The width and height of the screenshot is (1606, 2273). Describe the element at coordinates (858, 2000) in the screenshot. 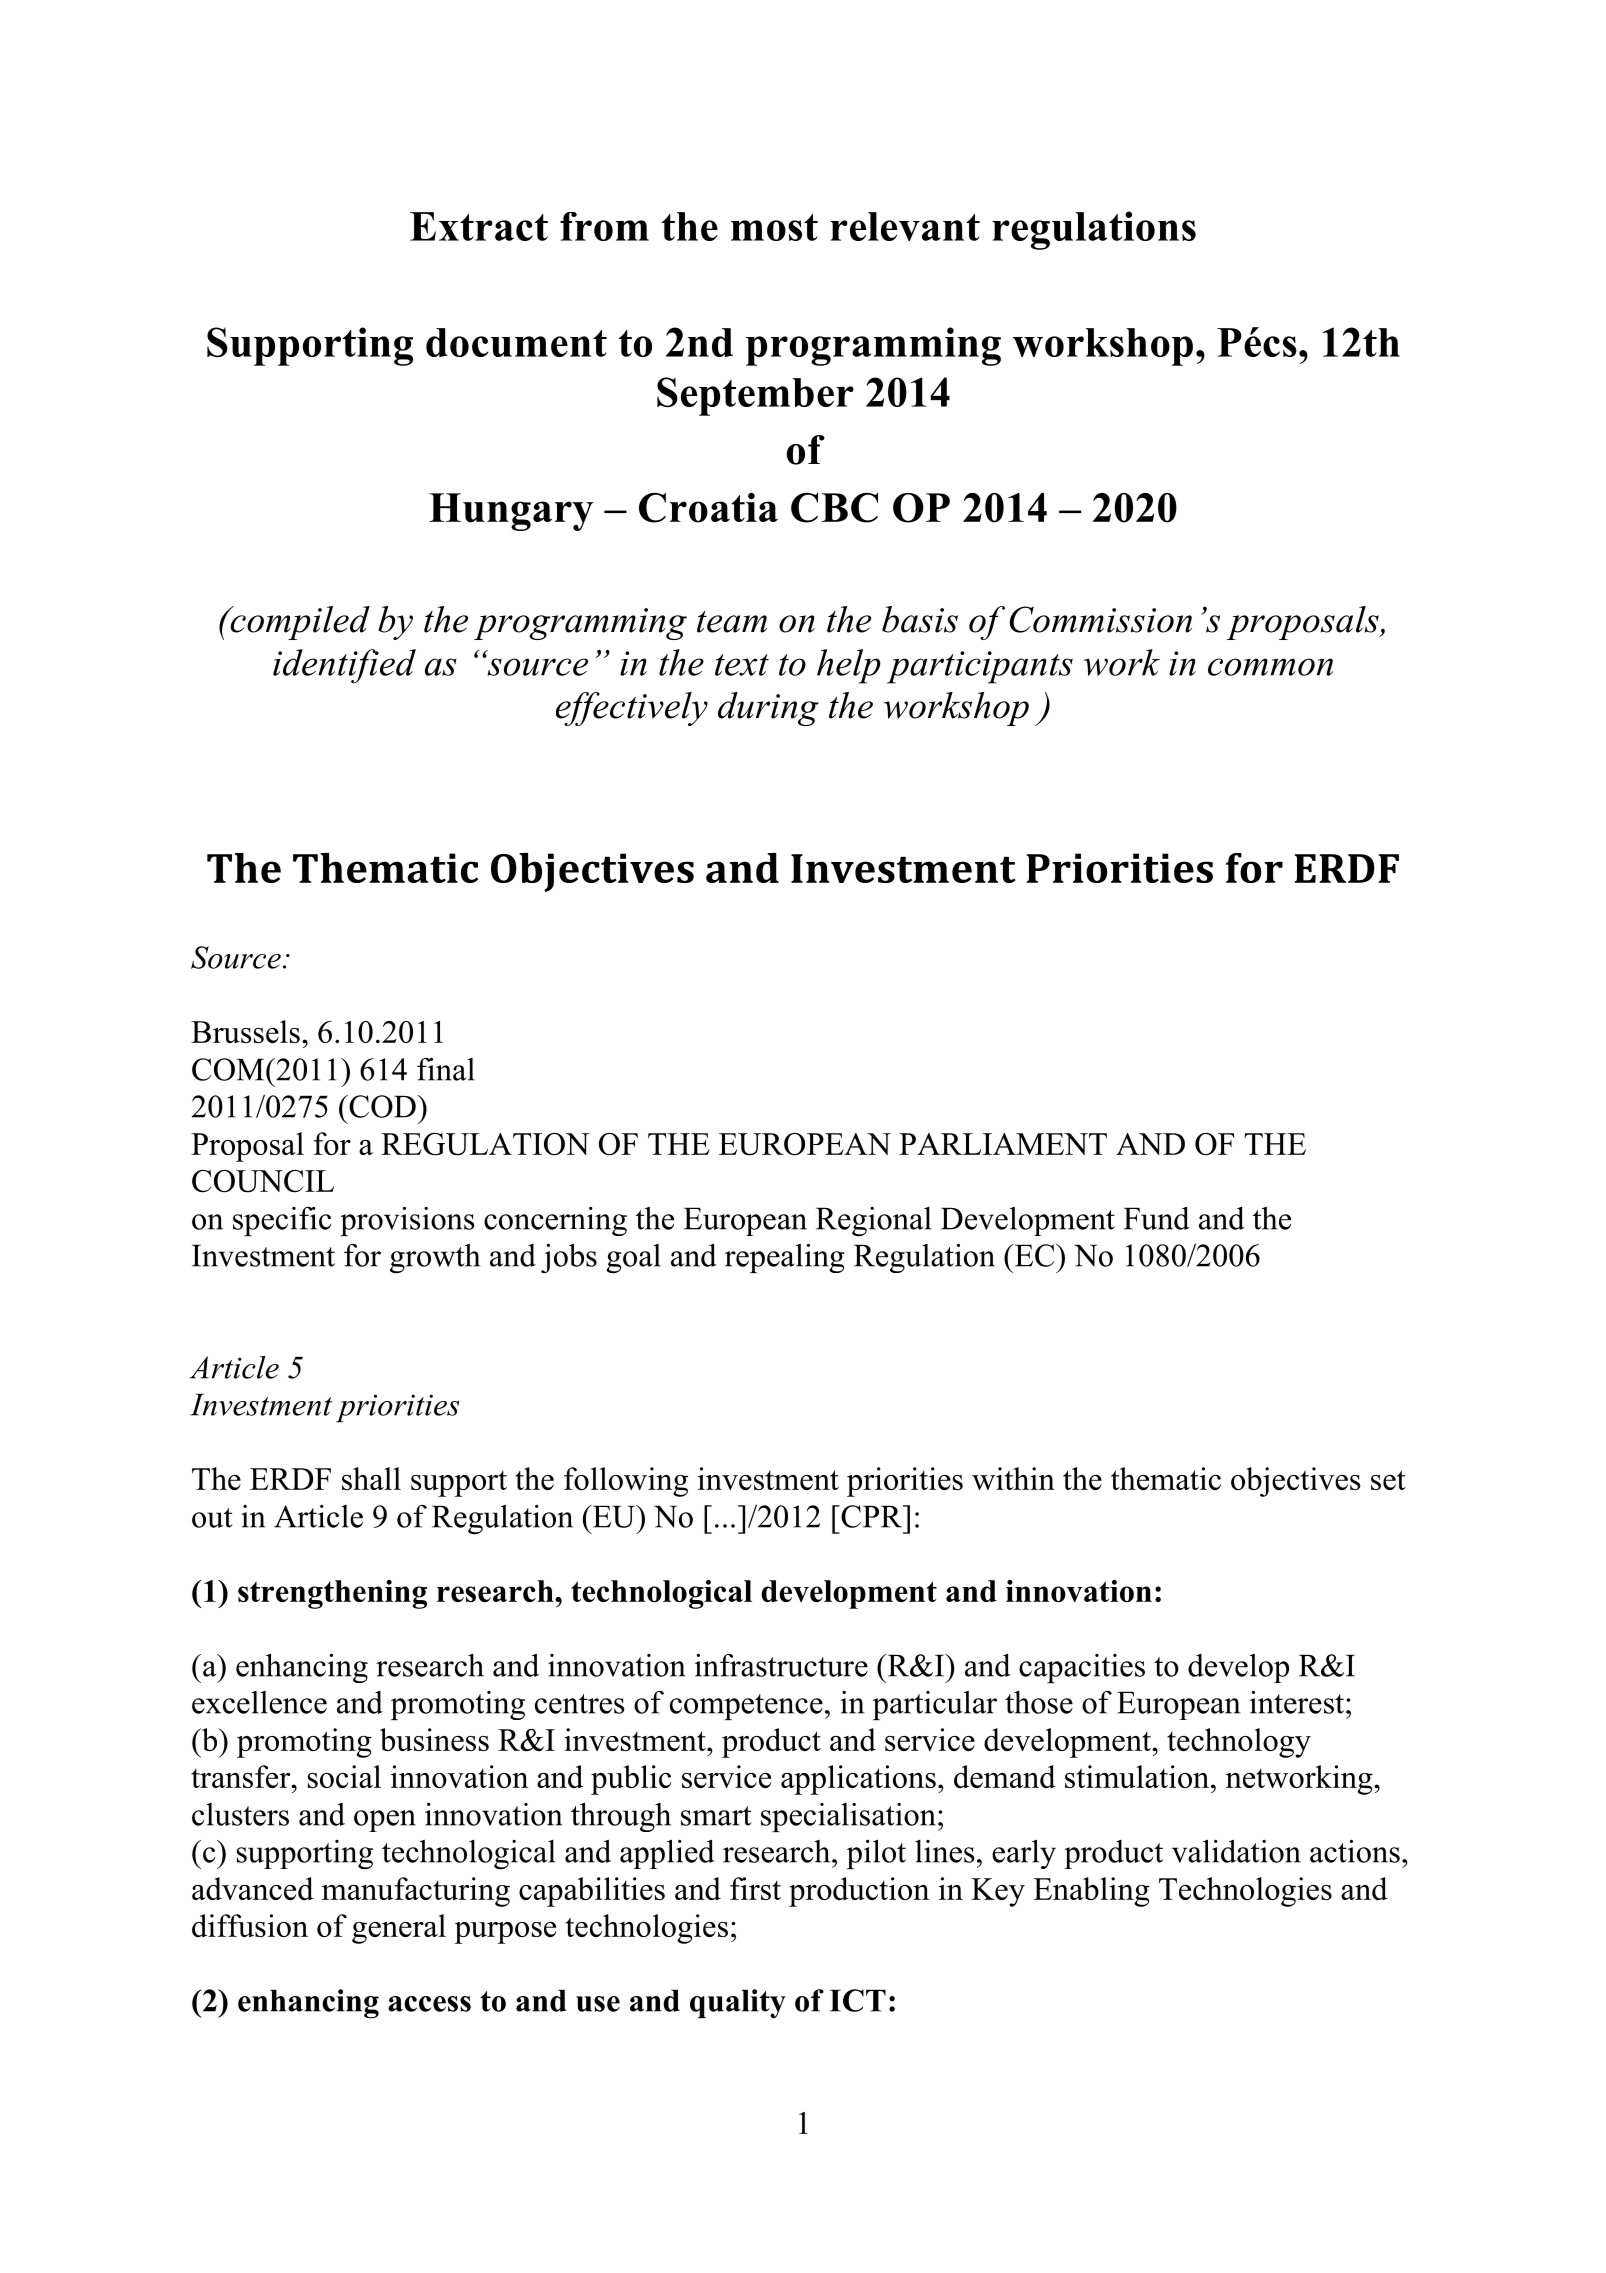

I see `ICT` at that location.
